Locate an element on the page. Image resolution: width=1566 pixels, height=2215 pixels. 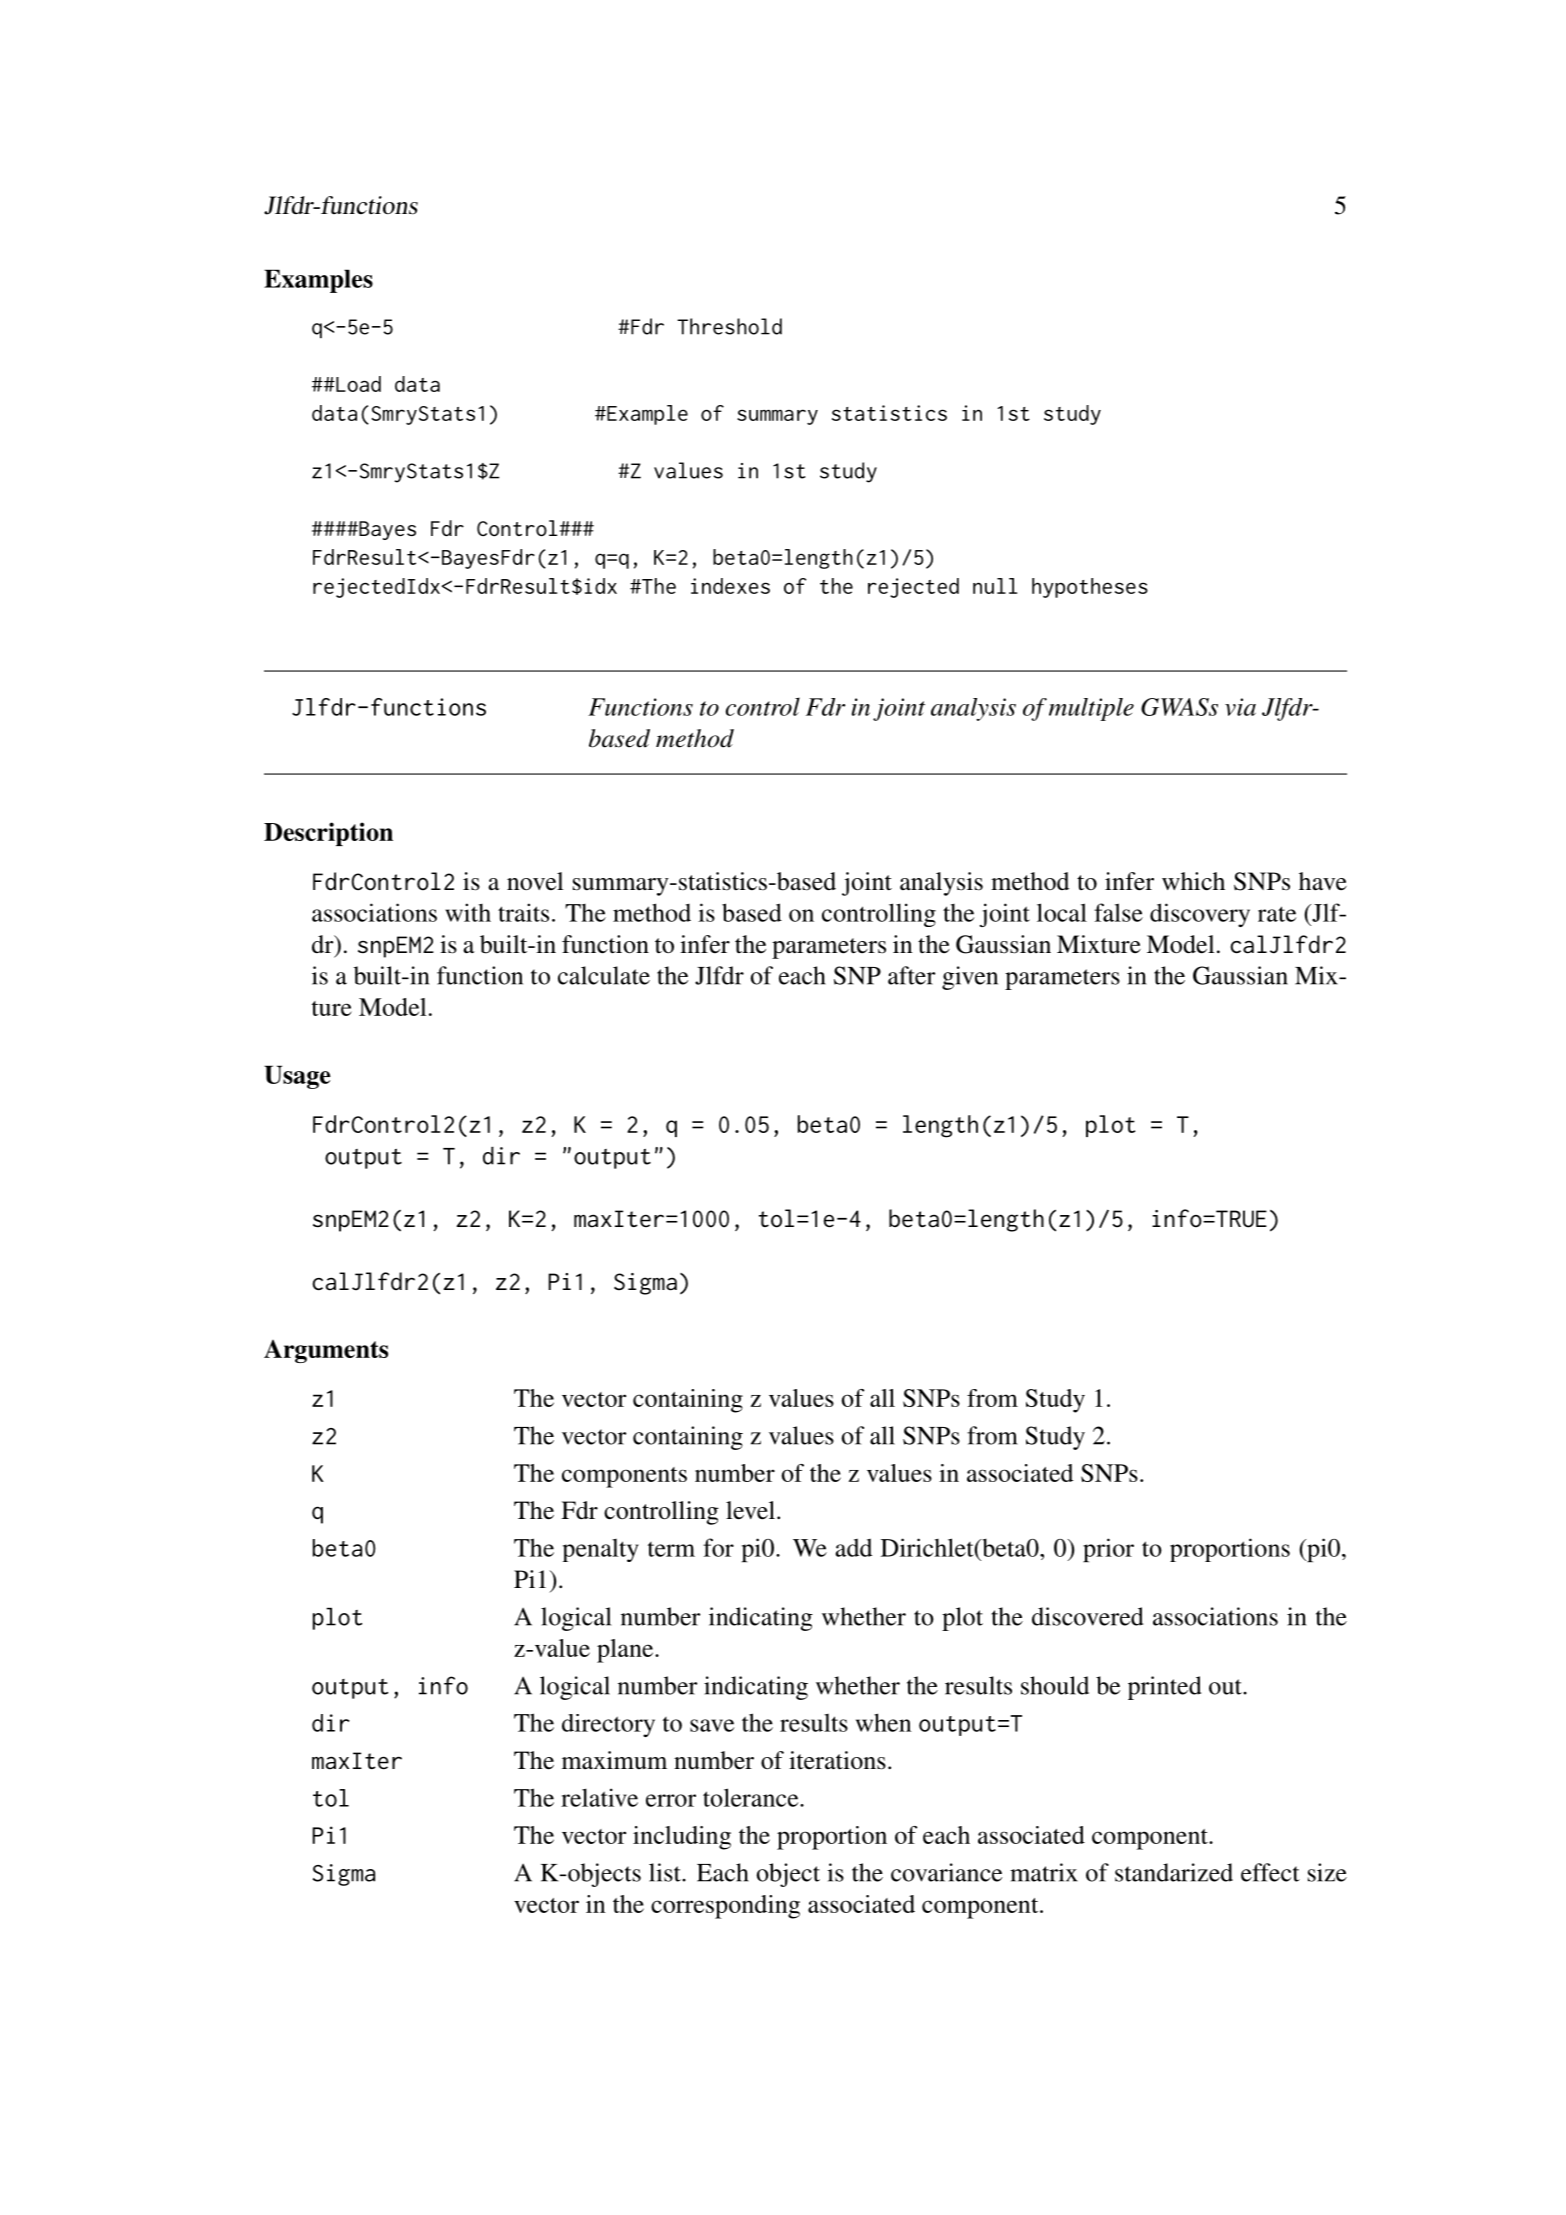
prior is located at coordinates (1108, 1550).
